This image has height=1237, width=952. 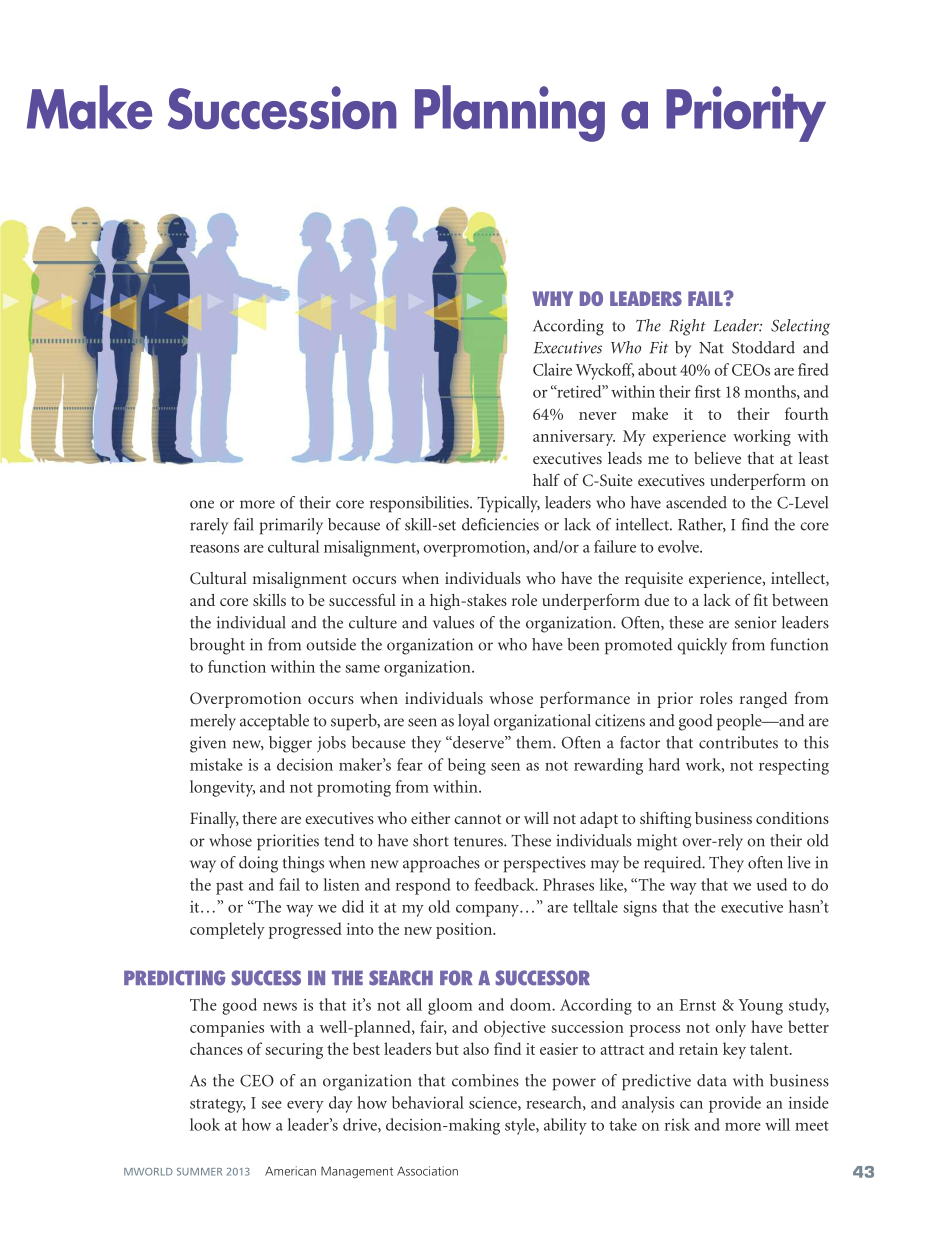 I want to click on provide, so click(x=735, y=1104).
